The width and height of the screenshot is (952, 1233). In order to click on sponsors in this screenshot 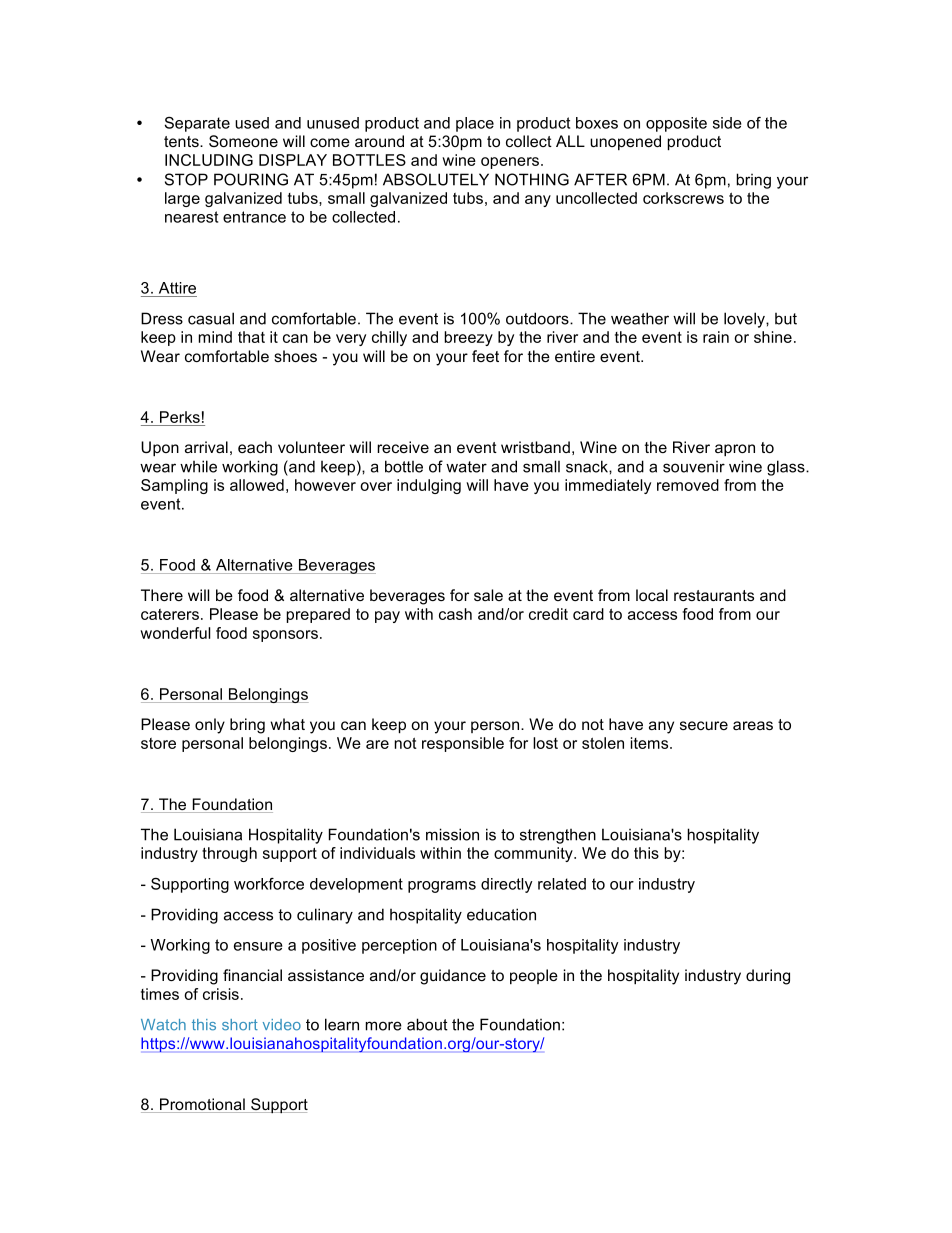, I will do `click(285, 636)`.
